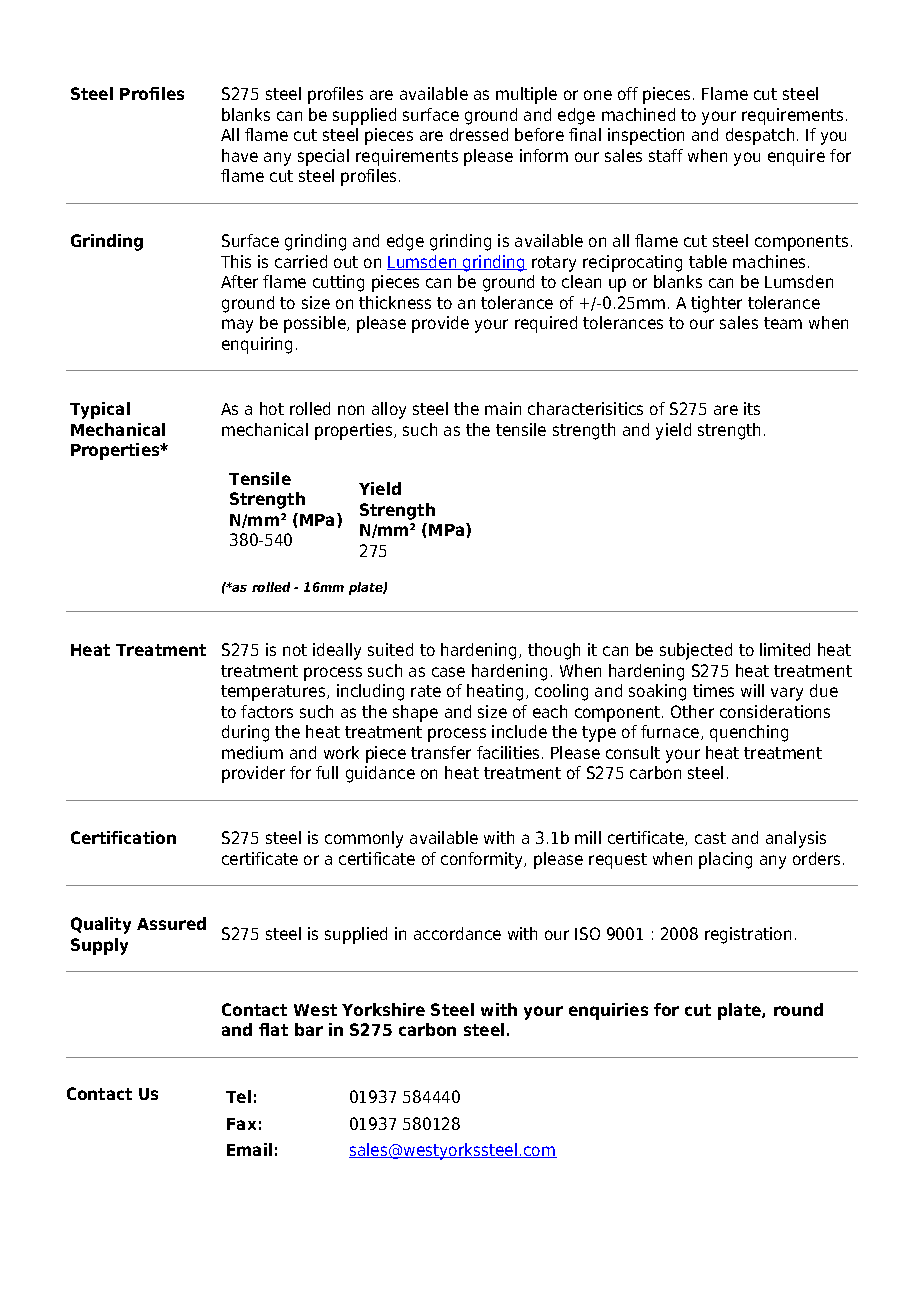 The width and height of the screenshot is (924, 1308). I want to click on have, so click(240, 155).
